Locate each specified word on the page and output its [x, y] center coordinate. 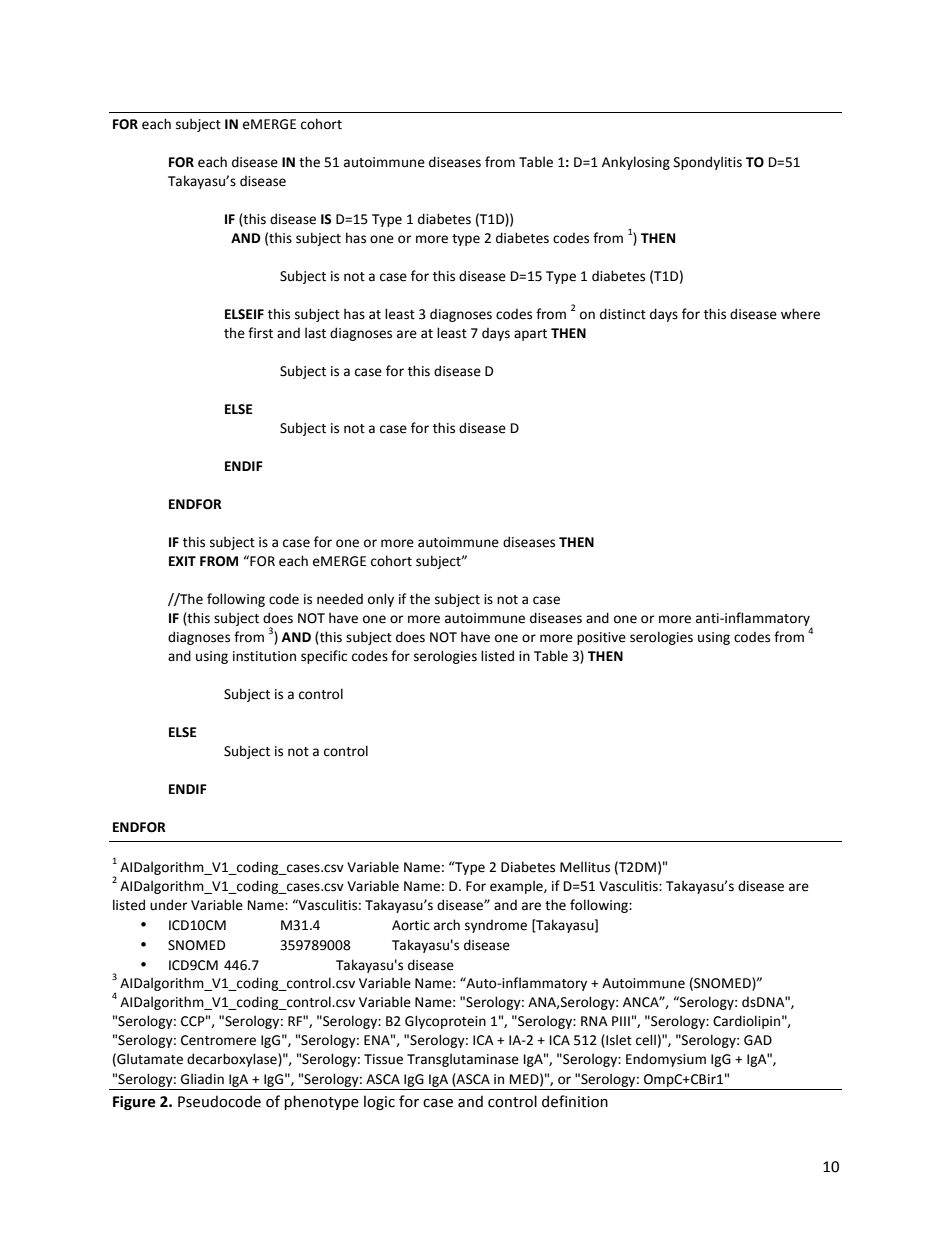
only [381, 600]
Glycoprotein [445, 1022]
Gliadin [202, 1079]
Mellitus [585, 867]
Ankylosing [636, 163]
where [800, 314]
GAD [758, 1040]
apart [530, 335]
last [315, 333]
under [168, 905]
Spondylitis [708, 163]
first [260, 333]
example [517, 887]
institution [264, 656]
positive [601, 638]
